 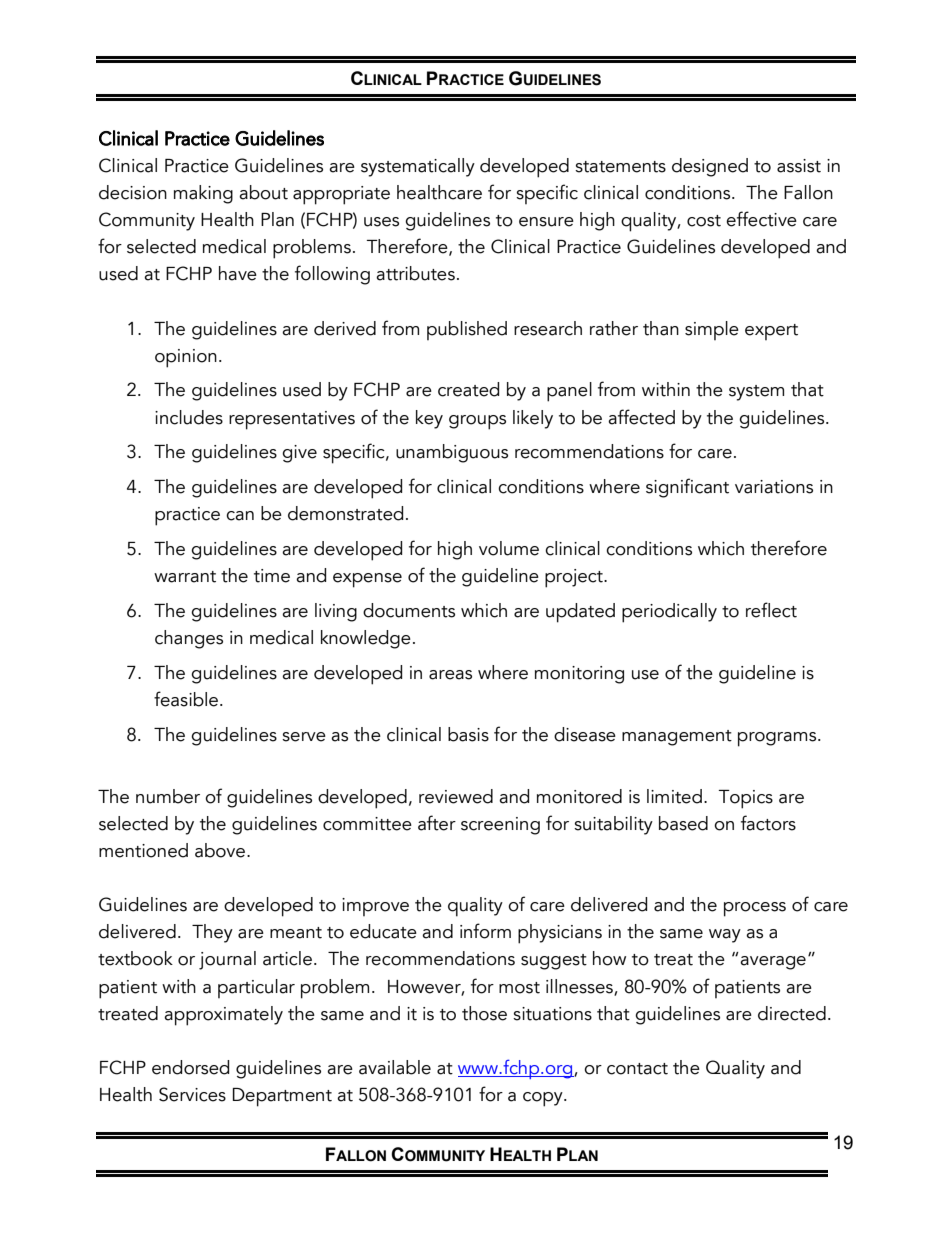 I want to click on periodically, so click(x=669, y=613).
